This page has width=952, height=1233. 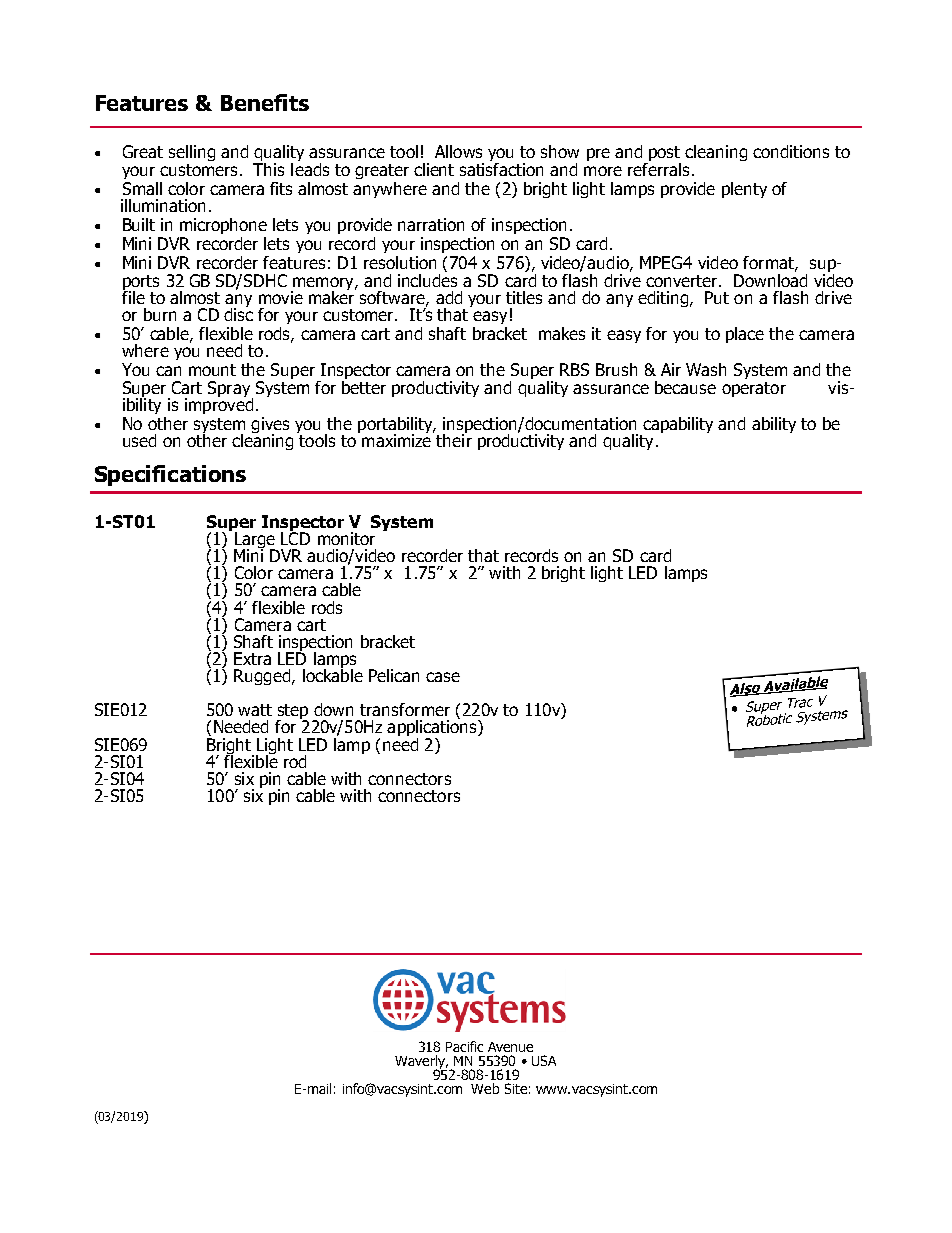 What do you see at coordinates (252, 658) in the page?
I see `Extra` at bounding box center [252, 658].
